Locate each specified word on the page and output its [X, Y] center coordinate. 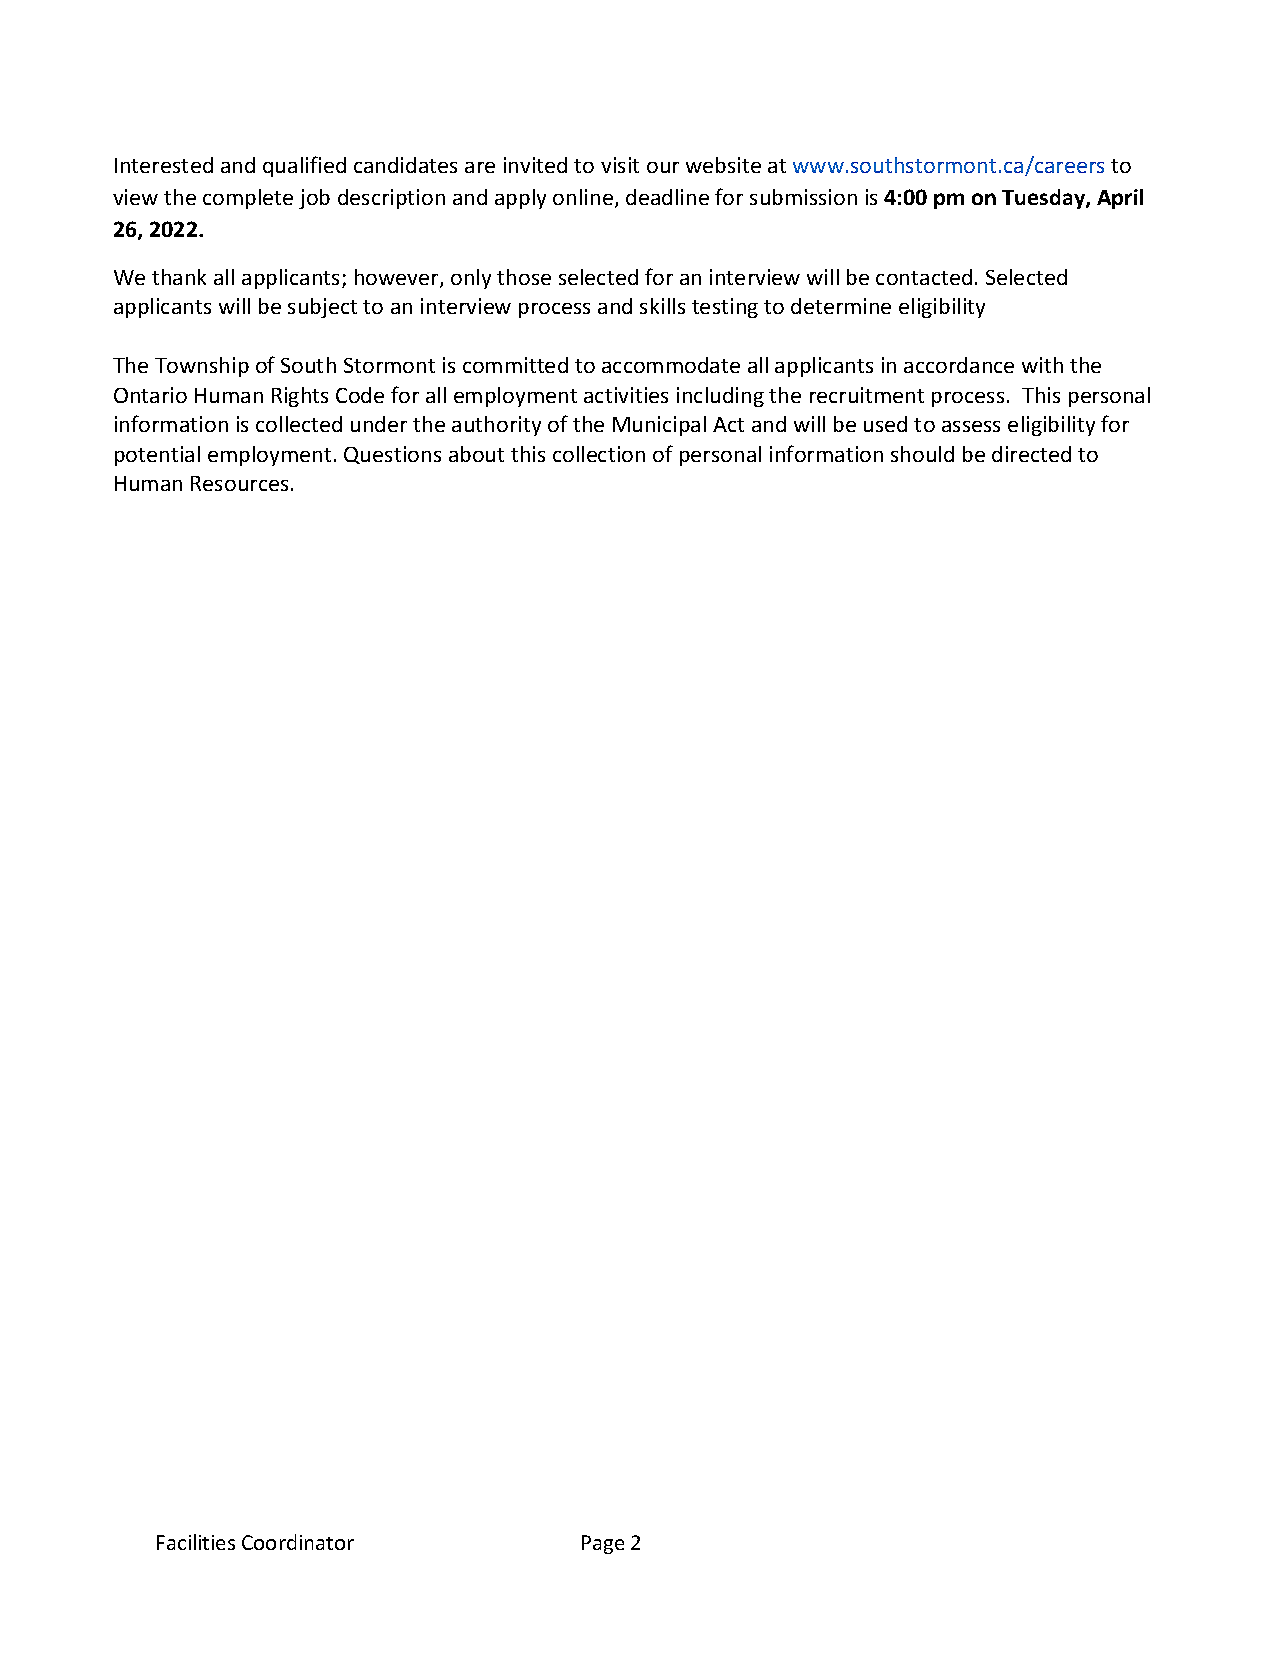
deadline [667, 197]
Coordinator [298, 1542]
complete [248, 199]
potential [157, 456]
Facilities [196, 1542]
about [476, 454]
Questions [392, 455]
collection [599, 454]
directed [1031, 454]
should [922, 454]
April [1120, 199]
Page [603, 1544]
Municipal [659, 426]
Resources [239, 483]
